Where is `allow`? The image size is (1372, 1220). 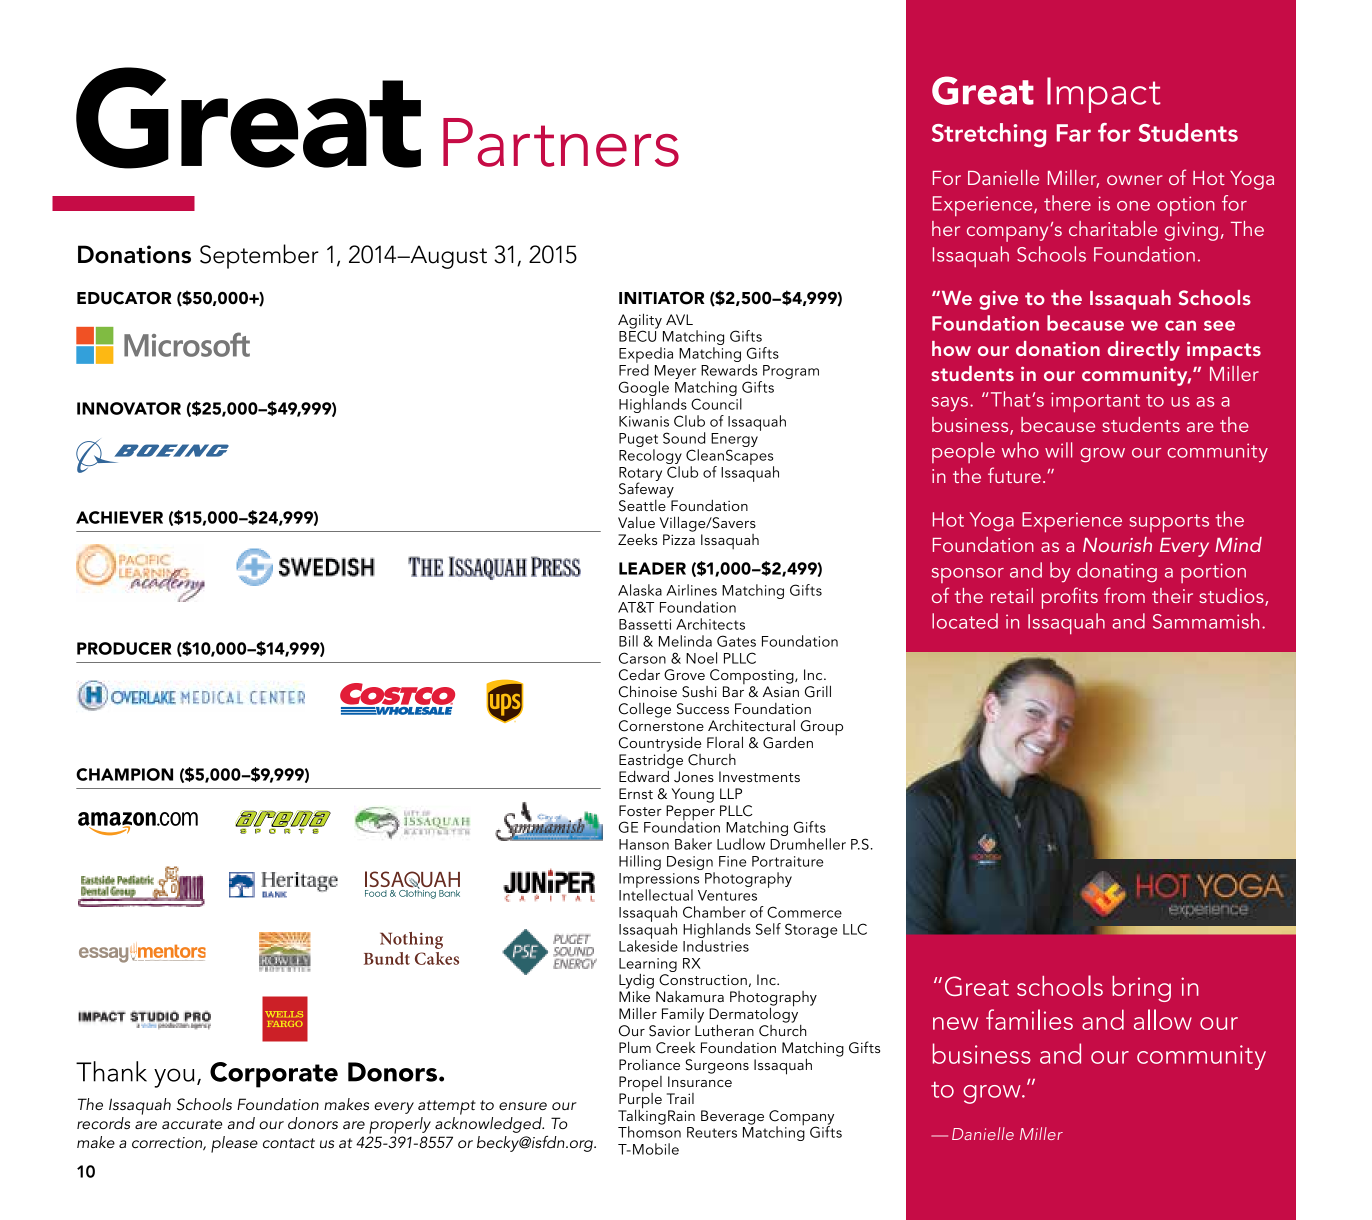
allow is located at coordinates (1163, 1019).
